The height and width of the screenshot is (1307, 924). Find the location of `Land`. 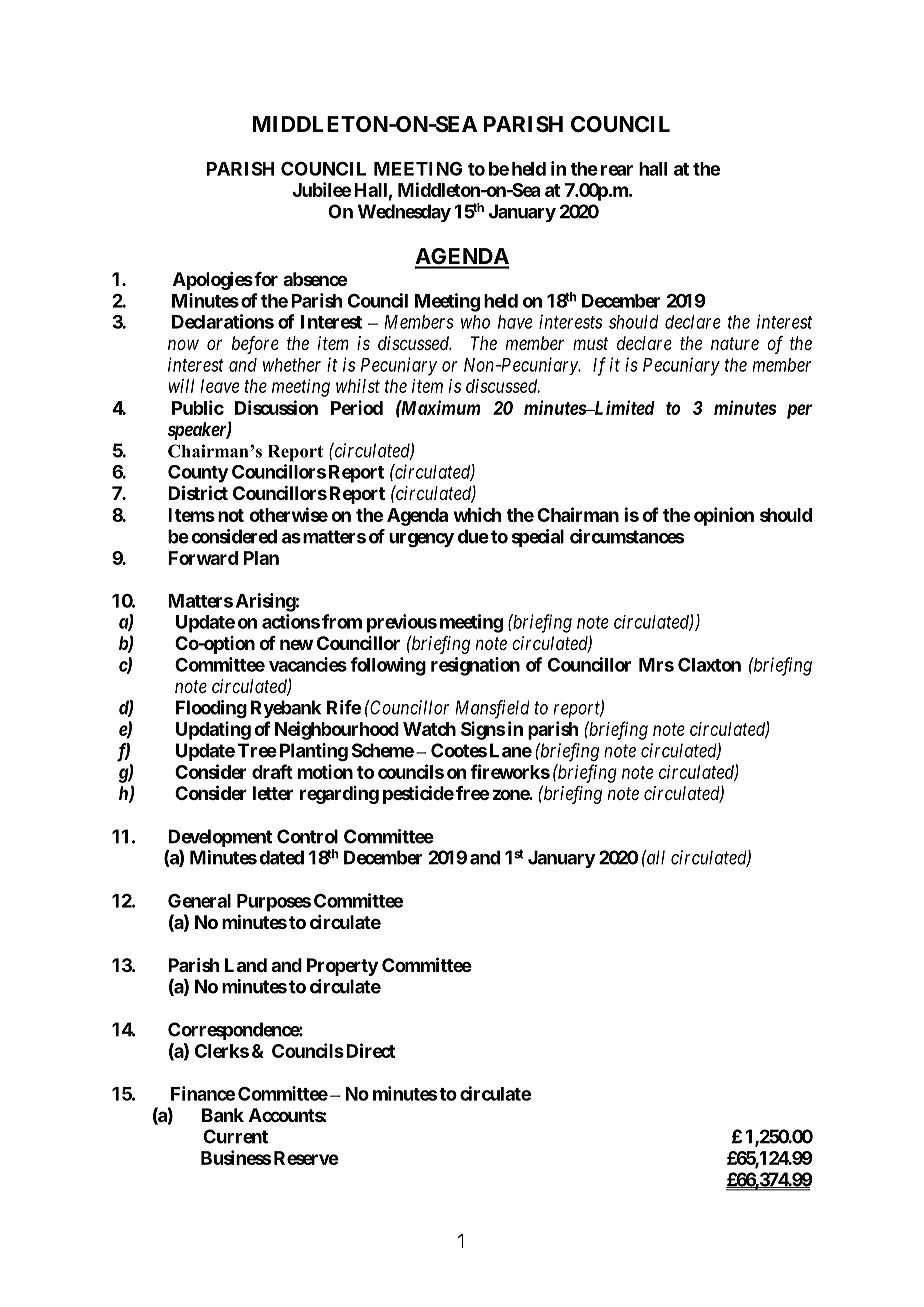

Land is located at coordinates (246, 965).
